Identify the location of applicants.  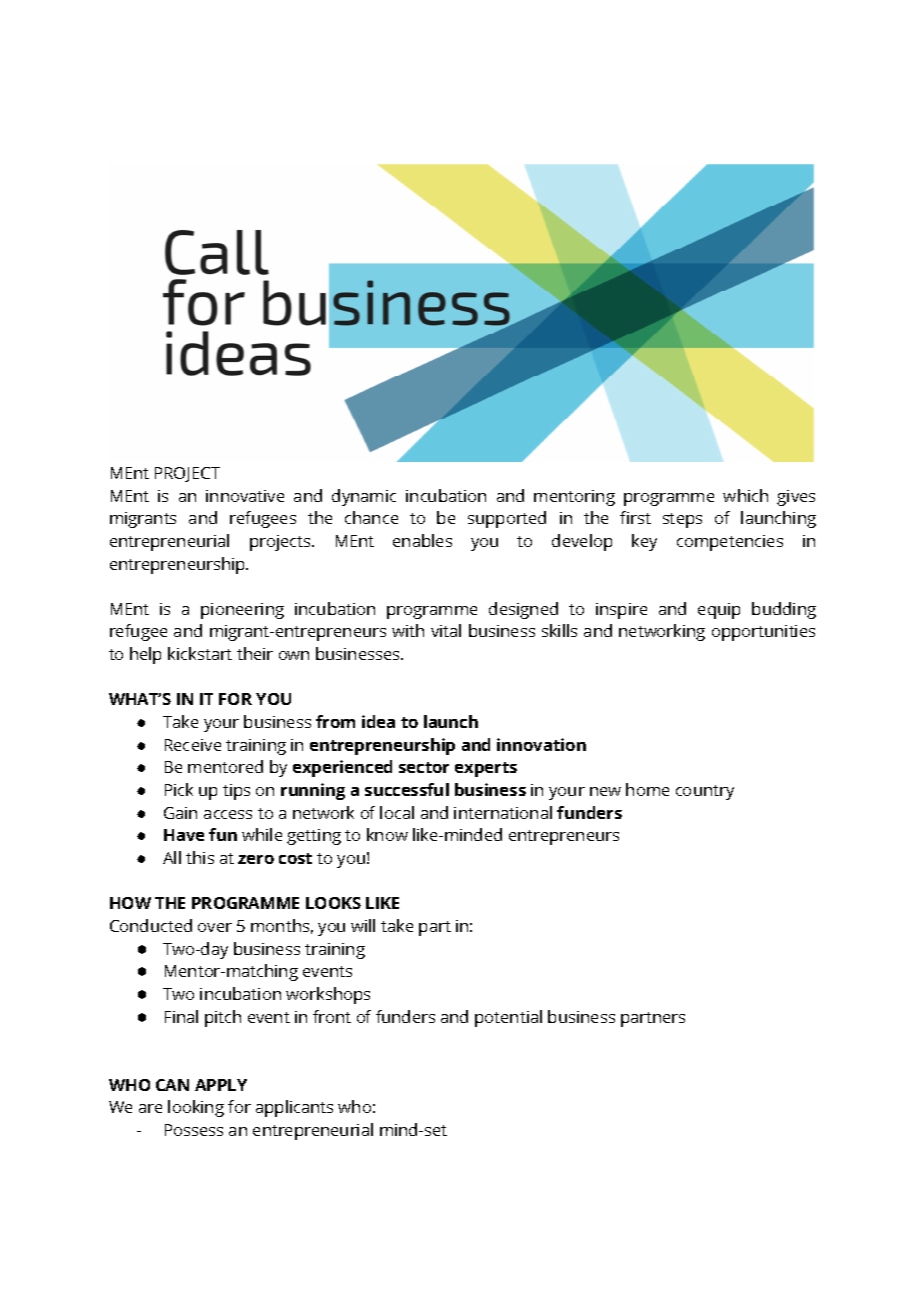
(294, 1108).
